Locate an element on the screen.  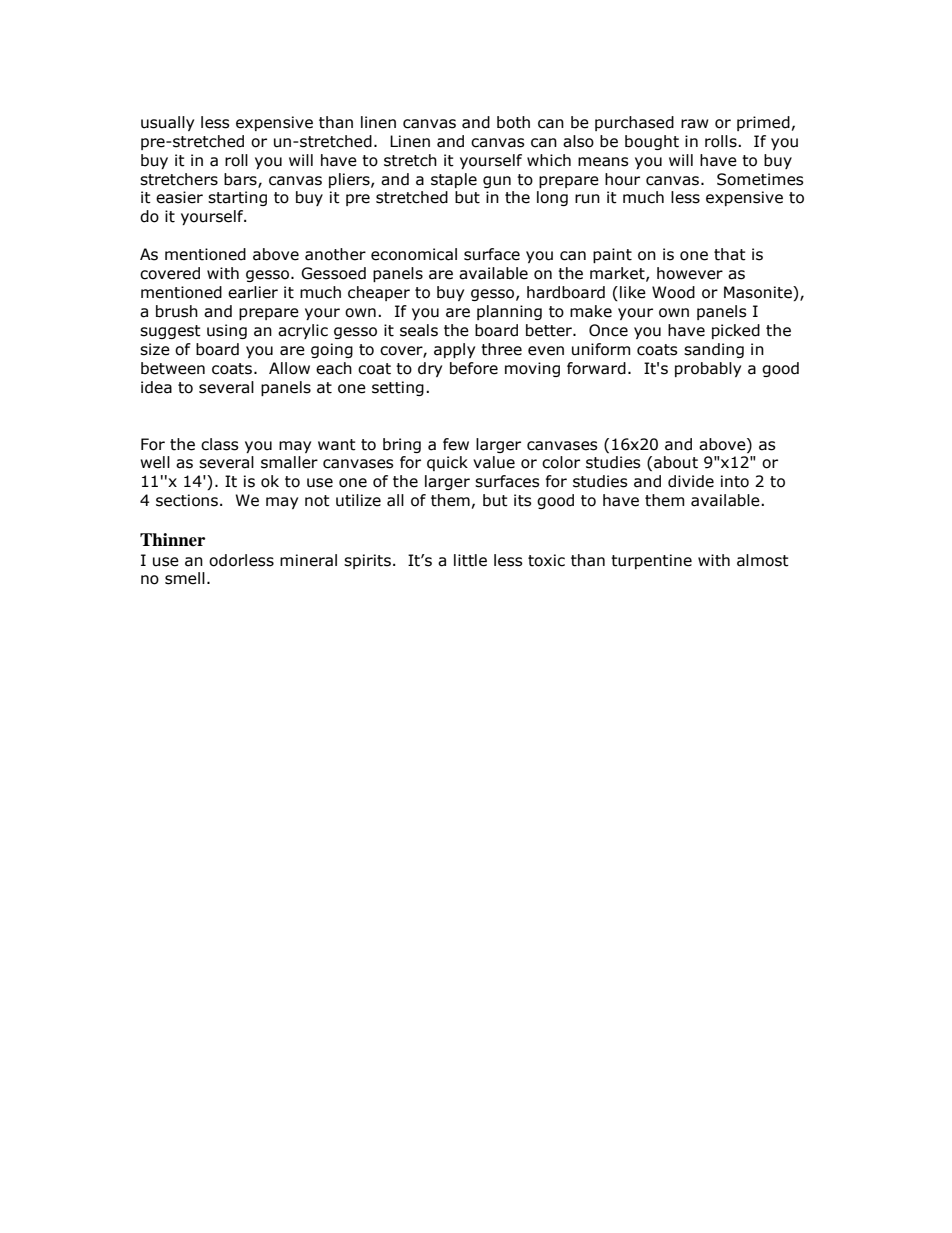
sanding is located at coordinates (714, 350).
